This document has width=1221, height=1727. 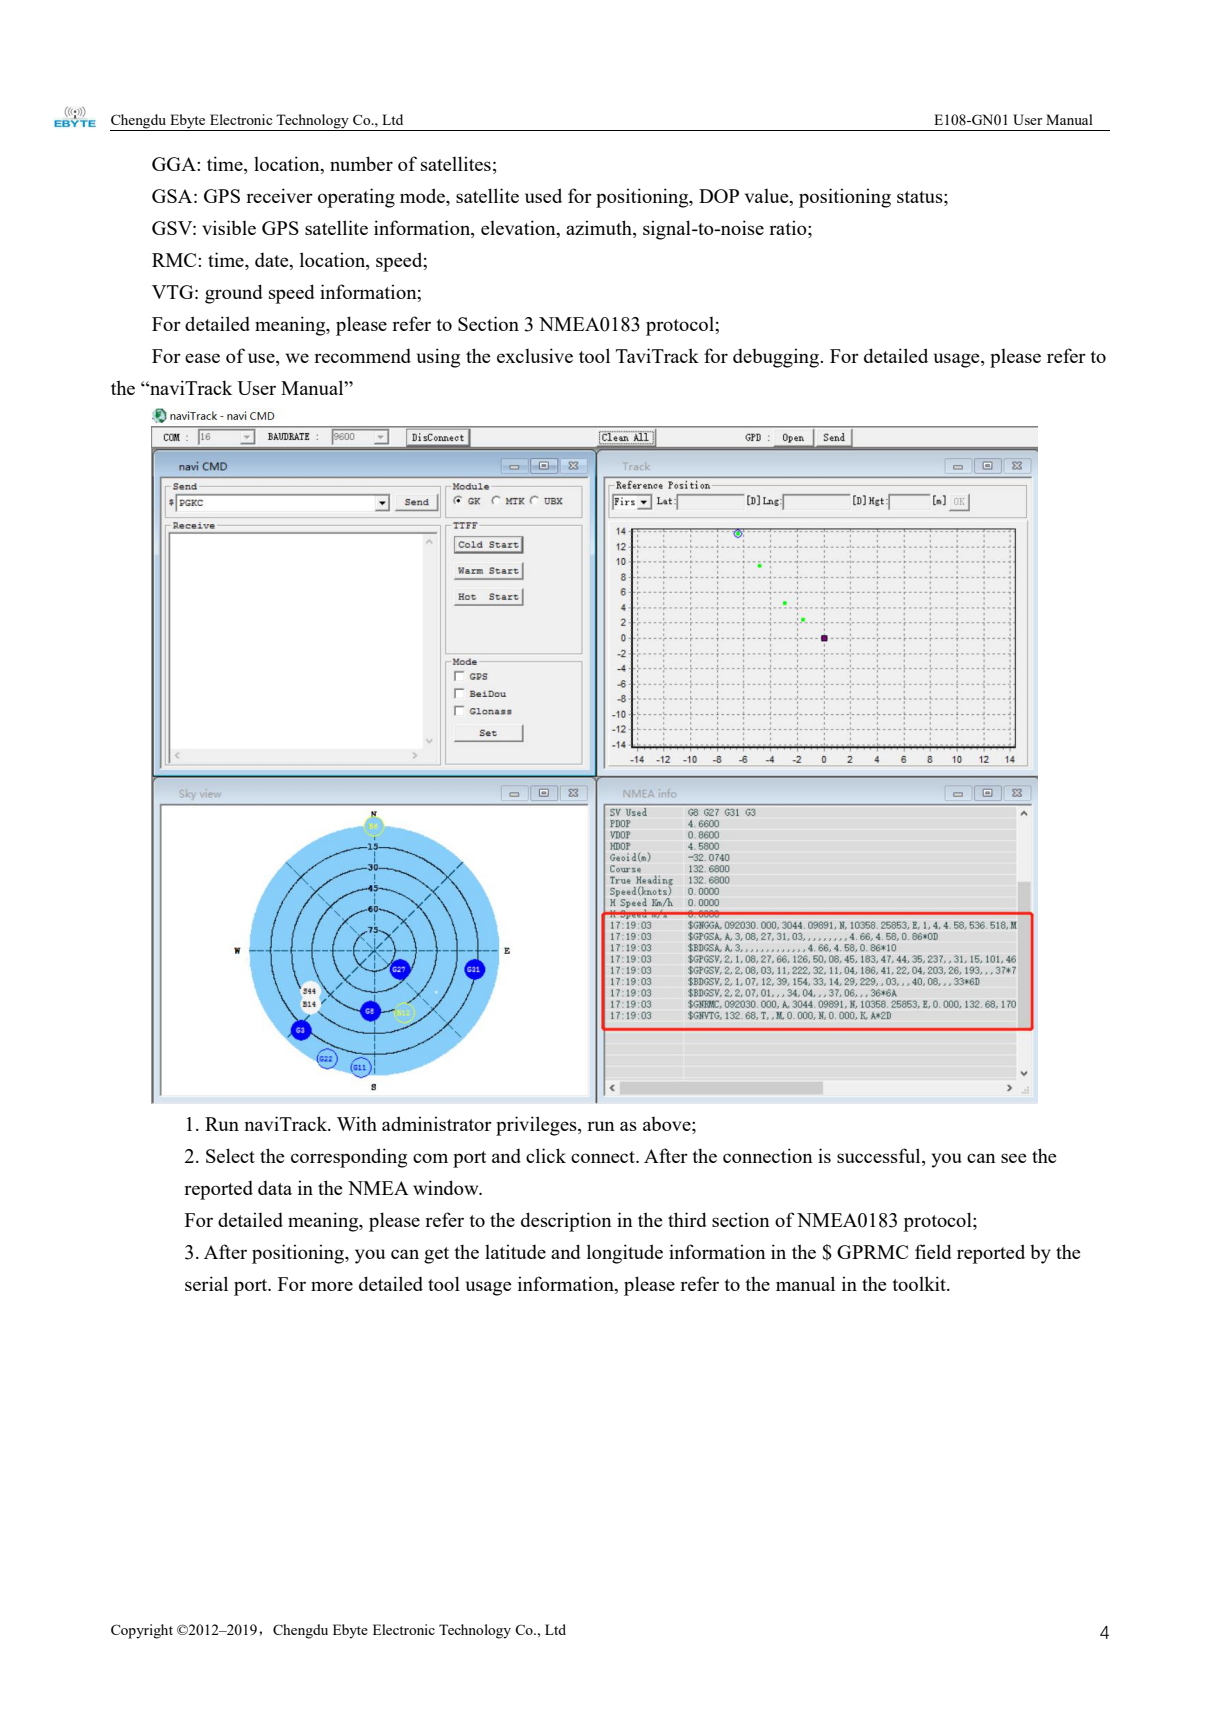 What do you see at coordinates (142, 1631) in the document?
I see `Copyright` at bounding box center [142, 1631].
